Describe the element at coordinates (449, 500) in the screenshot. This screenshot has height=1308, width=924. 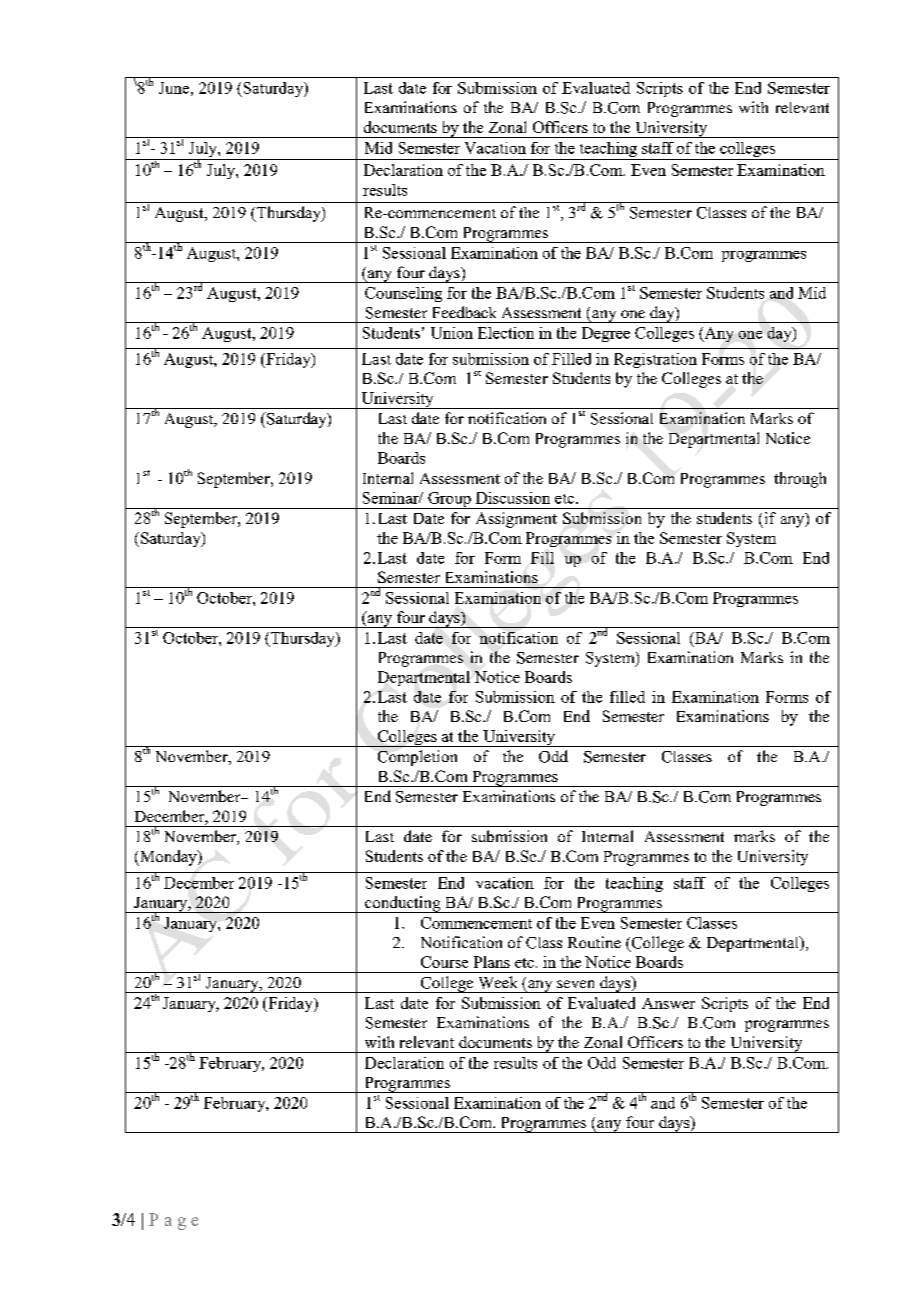
I see `Group` at that location.
